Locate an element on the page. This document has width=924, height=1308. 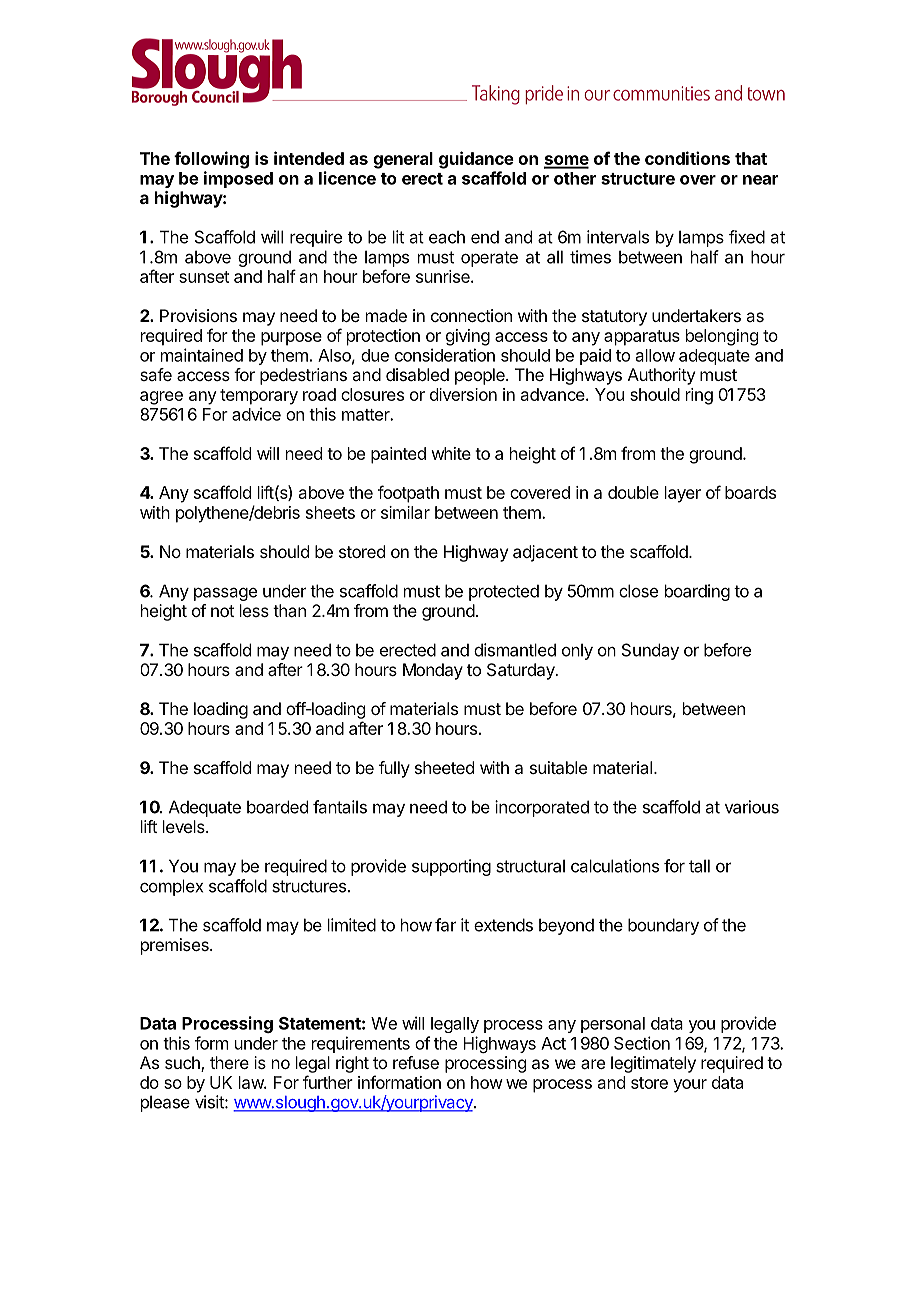
complex is located at coordinates (171, 887).
